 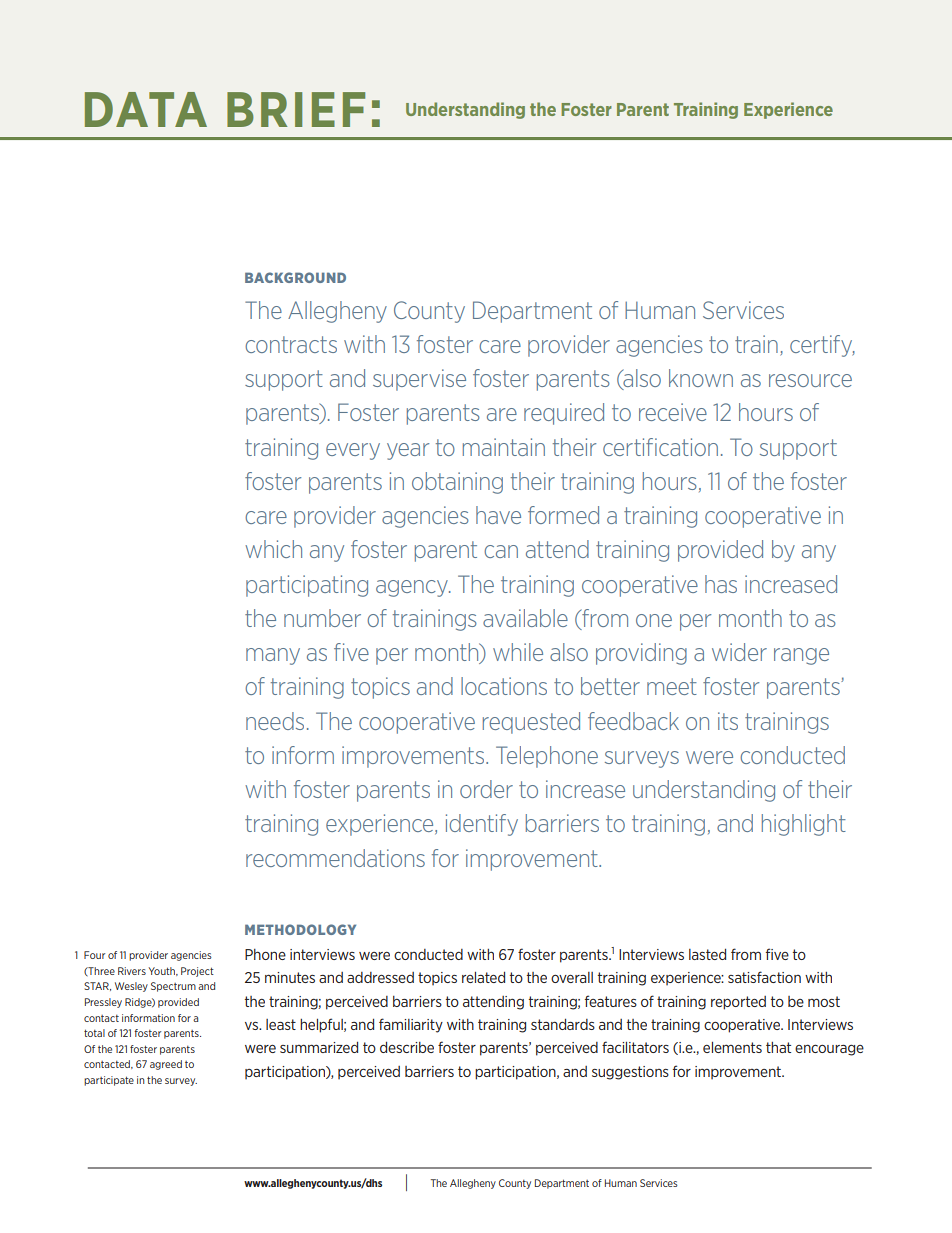 What do you see at coordinates (701, 378) in the screenshot?
I see `known` at bounding box center [701, 378].
